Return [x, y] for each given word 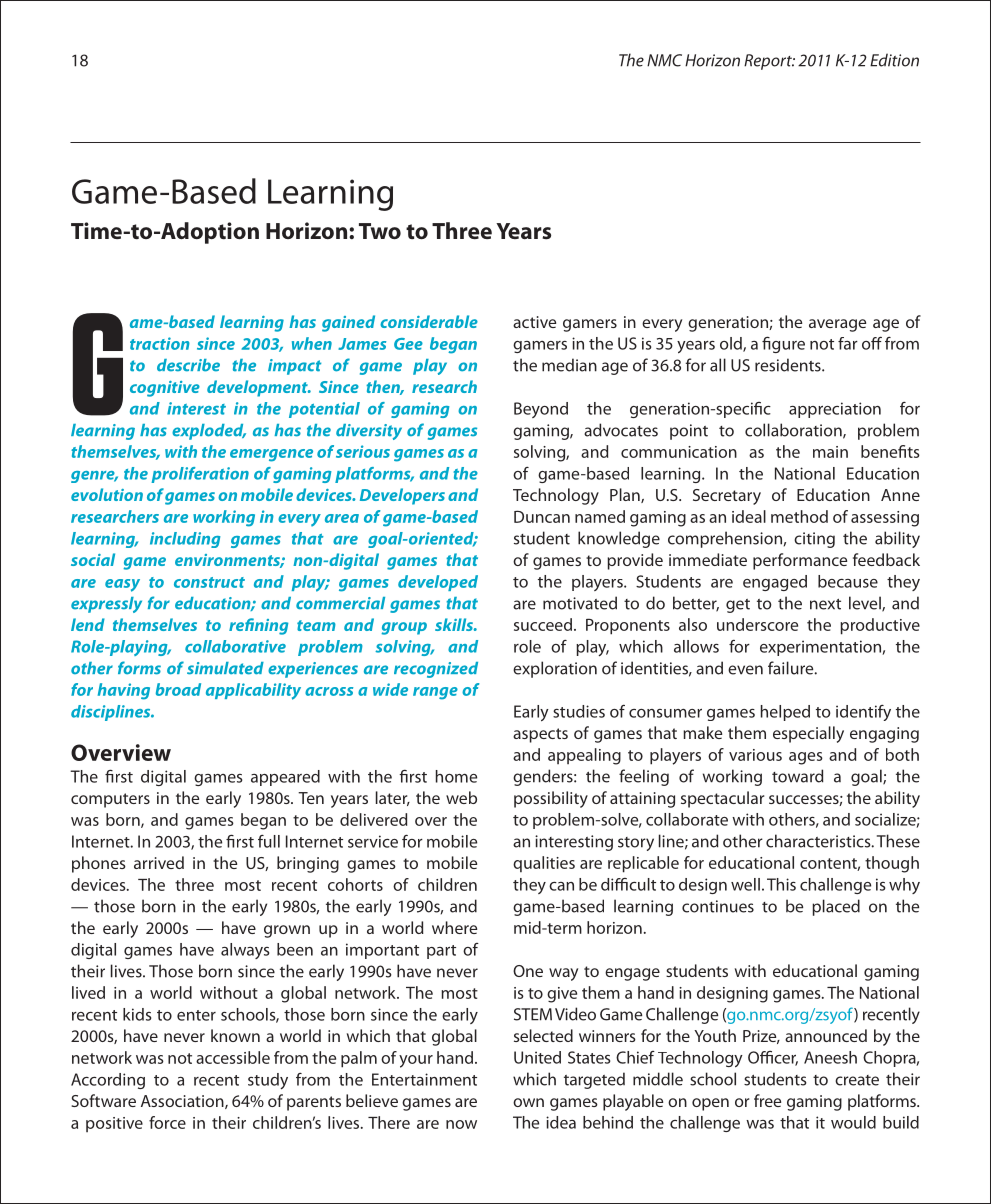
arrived [159, 862]
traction [160, 343]
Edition [894, 60]
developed [438, 583]
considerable [429, 321]
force [167, 1122]
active [534, 322]
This [781, 884]
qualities [544, 864]
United [537, 1057]
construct [209, 582]
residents [789, 365]
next [825, 604]
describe [188, 365]
